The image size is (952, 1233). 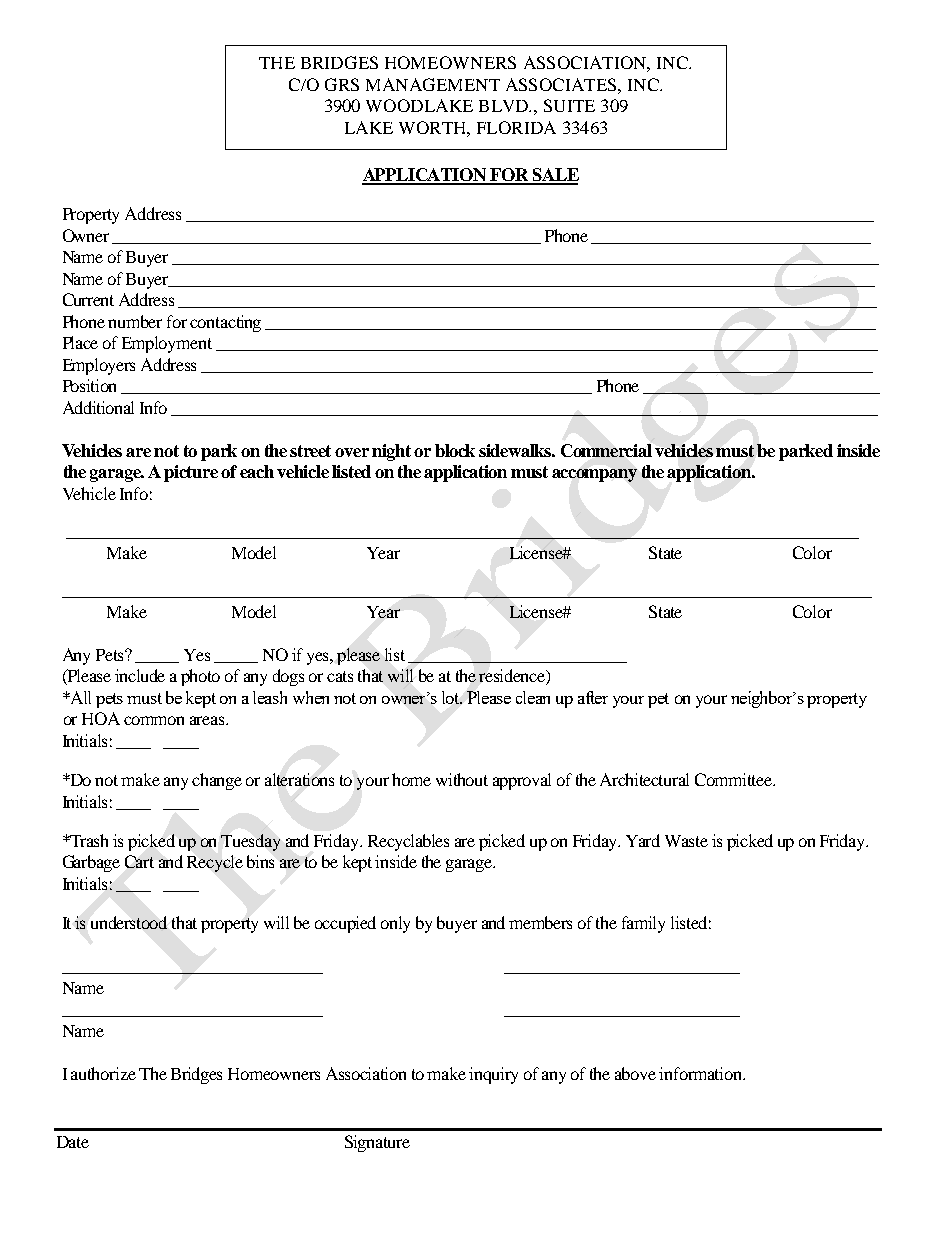 I want to click on picture, so click(x=191, y=473).
